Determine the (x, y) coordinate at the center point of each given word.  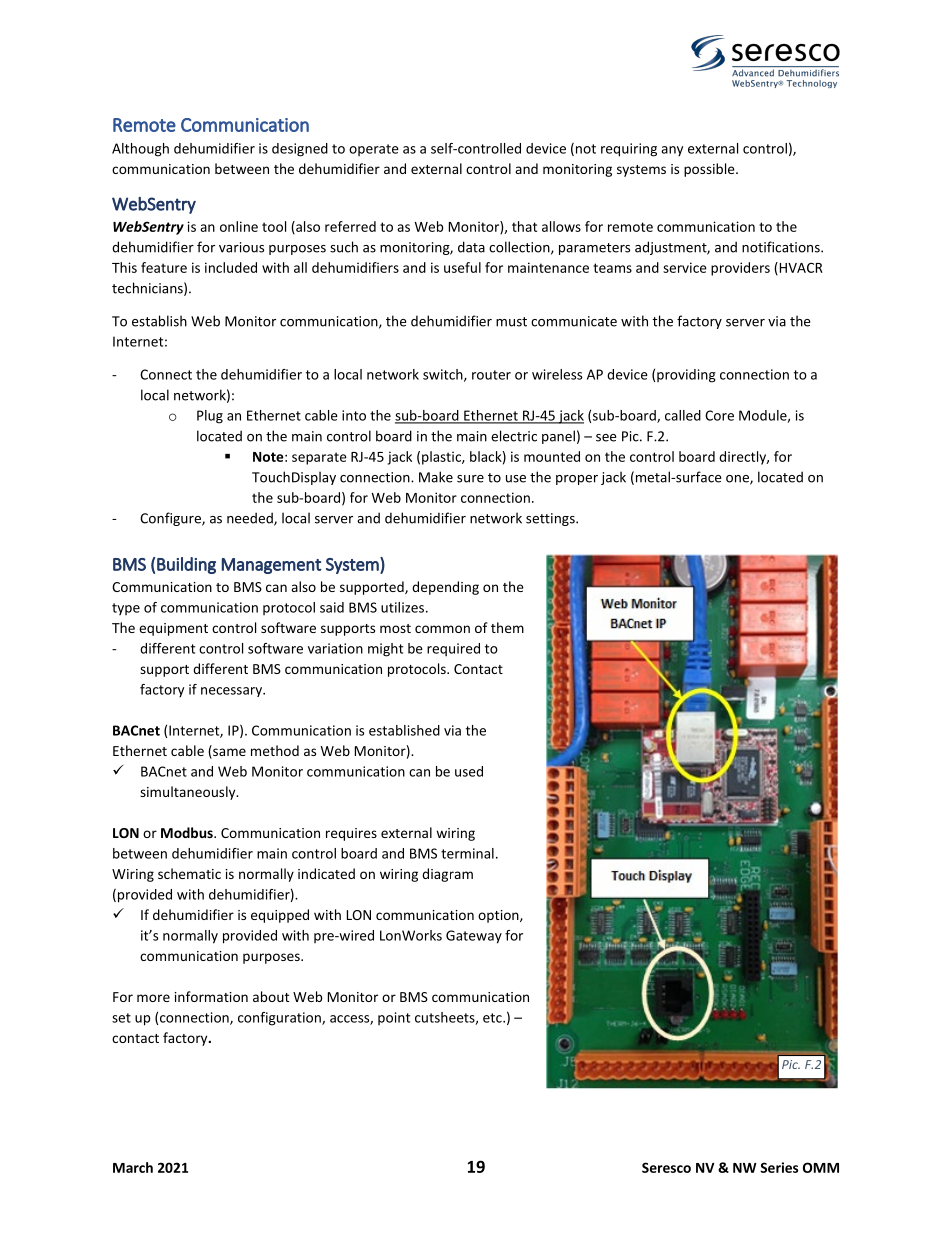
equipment (173, 629)
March (133, 1167)
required (453, 649)
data (471, 247)
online (239, 226)
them (507, 627)
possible (710, 170)
